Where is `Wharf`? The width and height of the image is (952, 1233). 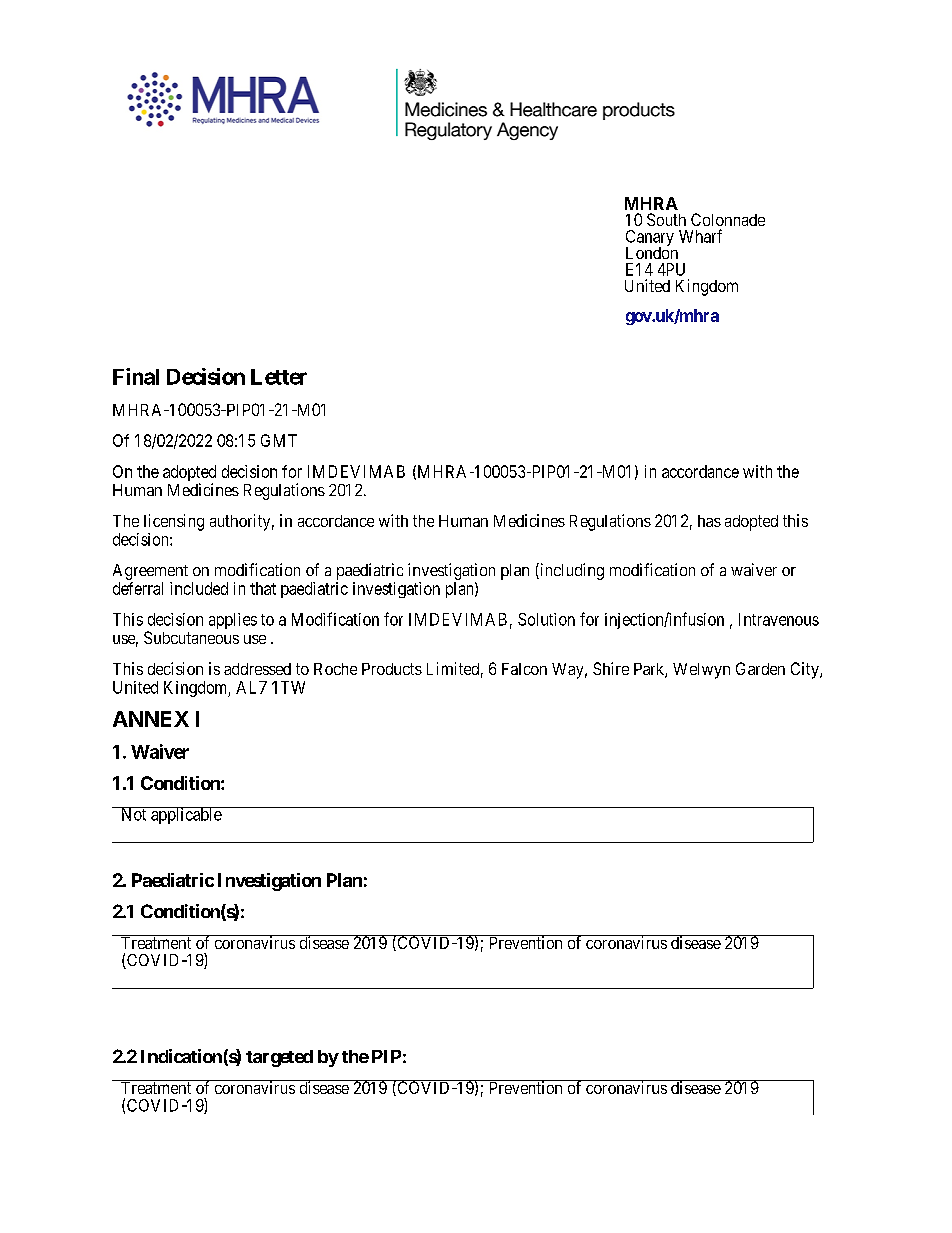 Wharf is located at coordinates (700, 236).
